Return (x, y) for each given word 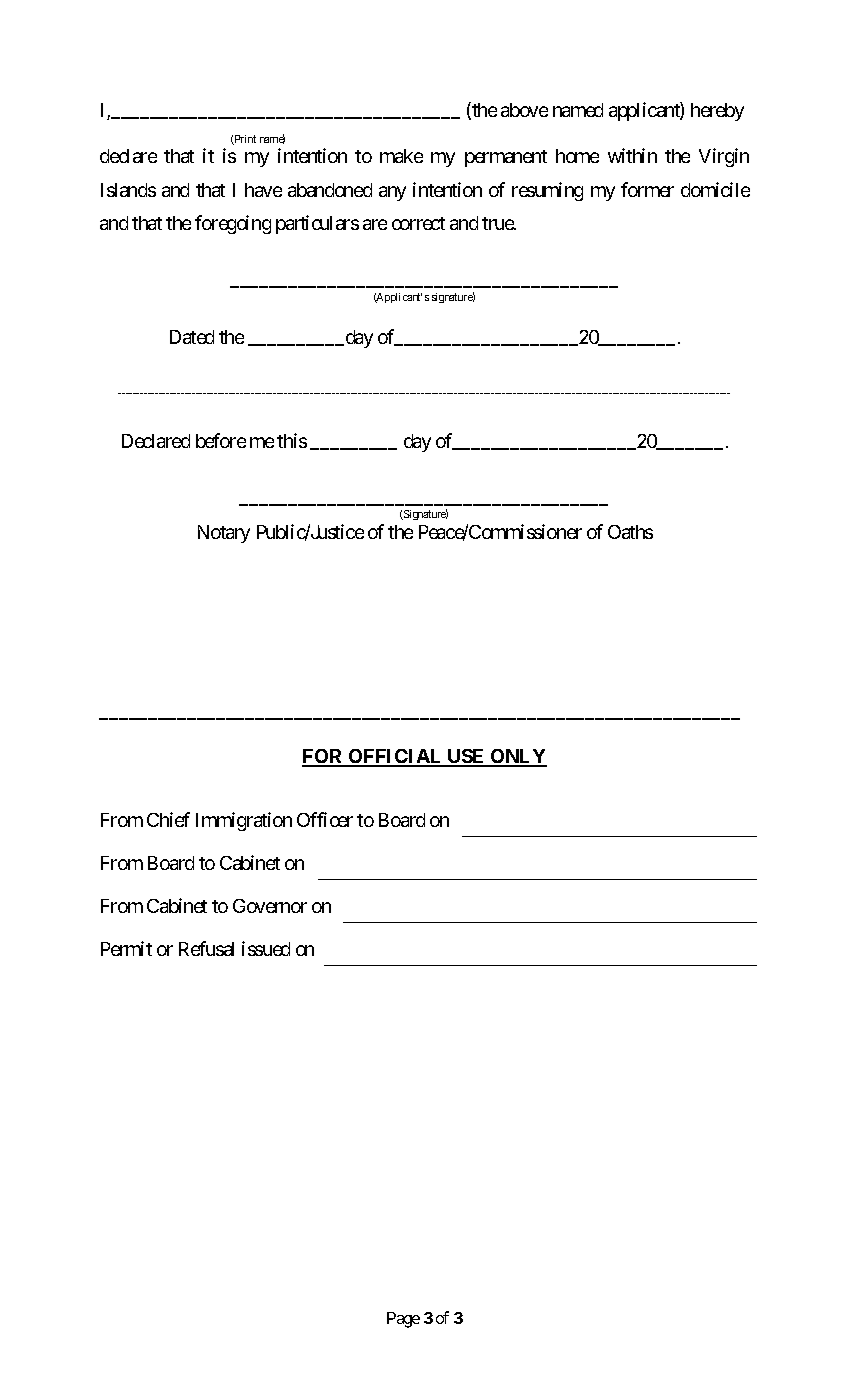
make (401, 156)
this (292, 440)
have (263, 190)
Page (403, 1320)
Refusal (206, 948)
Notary (224, 534)
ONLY (518, 757)
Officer (325, 819)
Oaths (630, 532)
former (647, 189)
